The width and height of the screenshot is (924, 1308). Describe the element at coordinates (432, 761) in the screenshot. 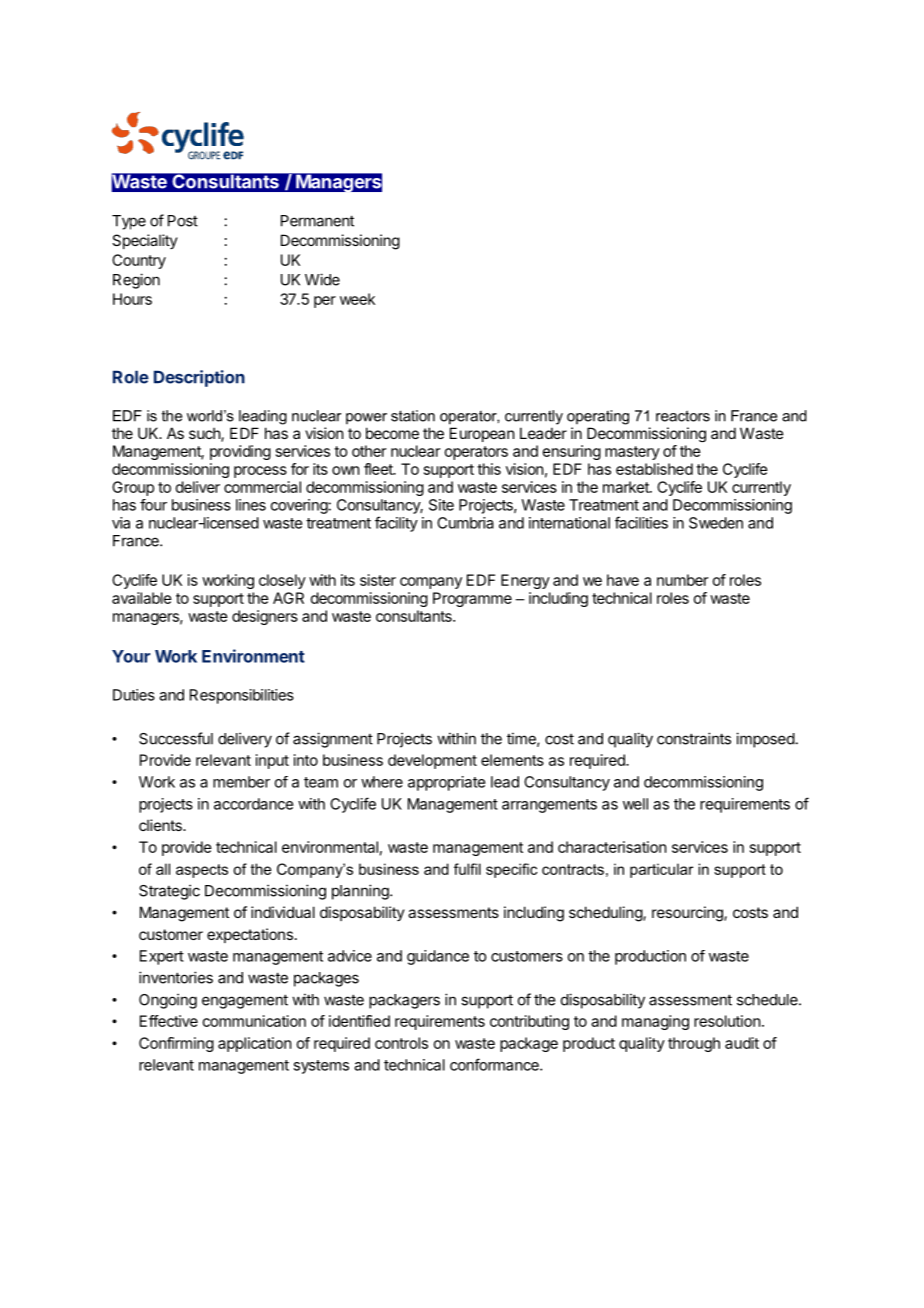

I see `development` at that location.
